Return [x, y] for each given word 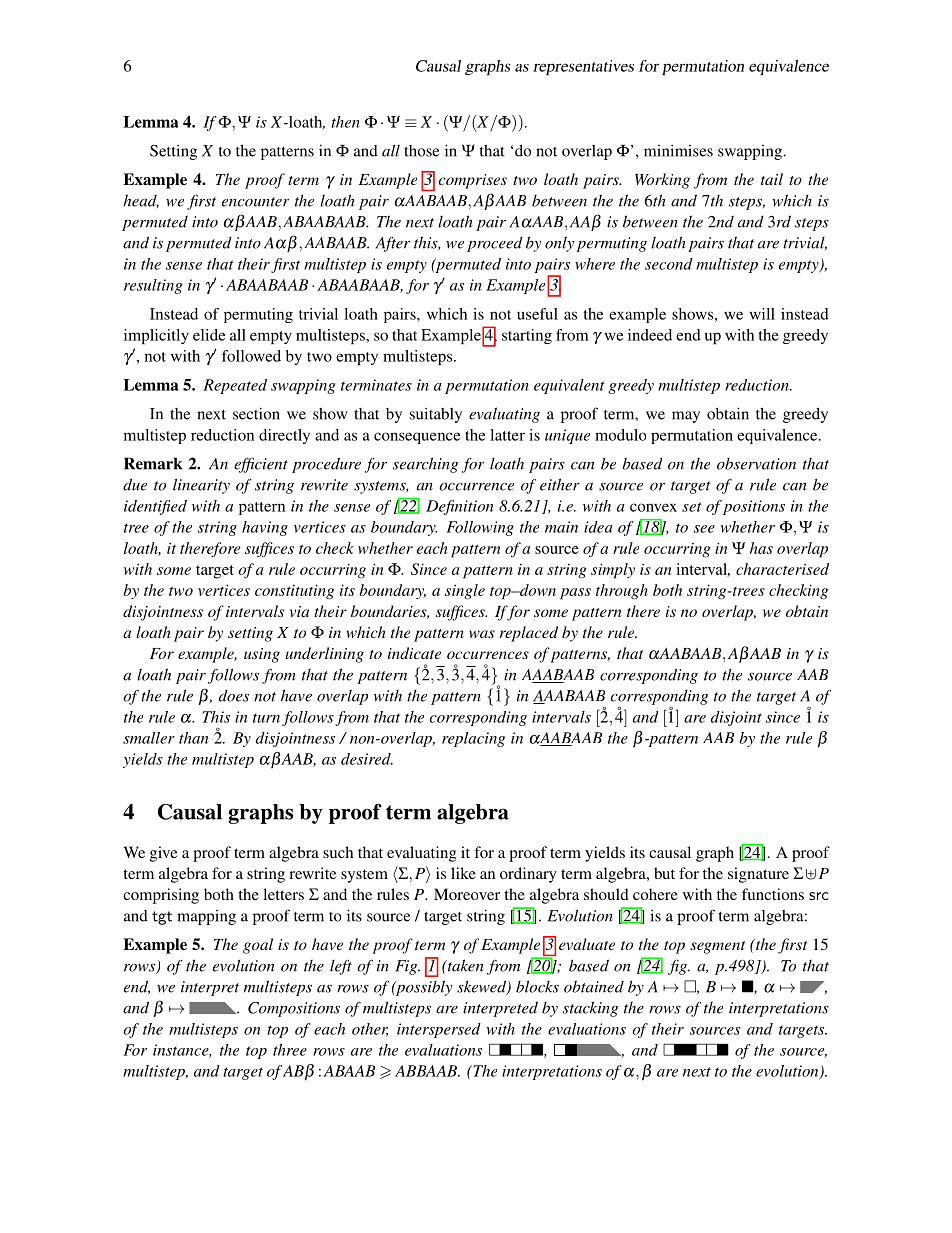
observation [756, 464]
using [262, 655]
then [345, 122]
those [421, 151]
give [163, 854]
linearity [201, 486]
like [463, 873]
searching [425, 465]
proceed [495, 244]
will [762, 314]
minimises [678, 151]
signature [758, 875]
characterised [782, 569]
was [482, 634]
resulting [153, 286]
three [290, 1050]
